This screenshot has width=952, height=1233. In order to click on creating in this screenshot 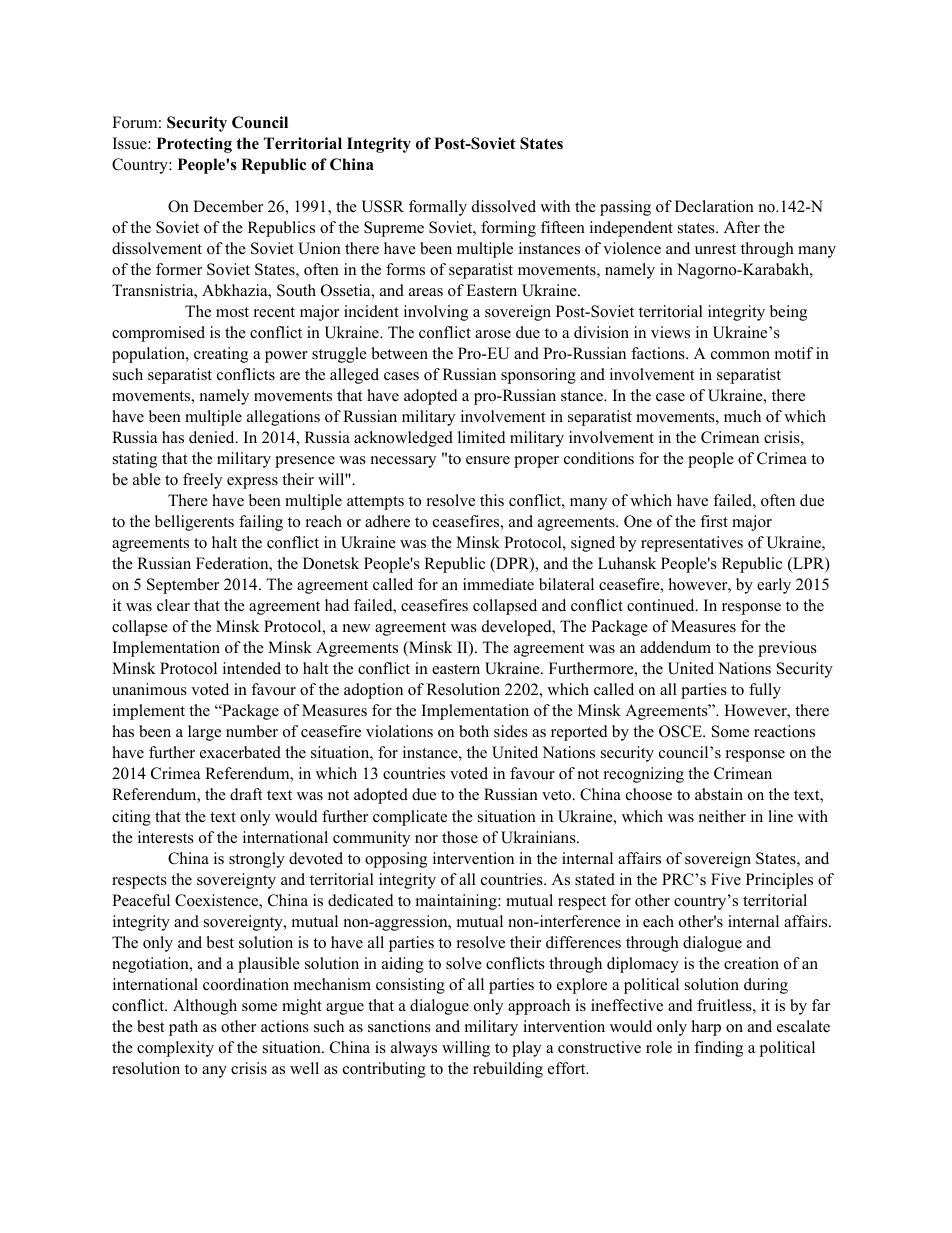, I will do `click(221, 355)`.
